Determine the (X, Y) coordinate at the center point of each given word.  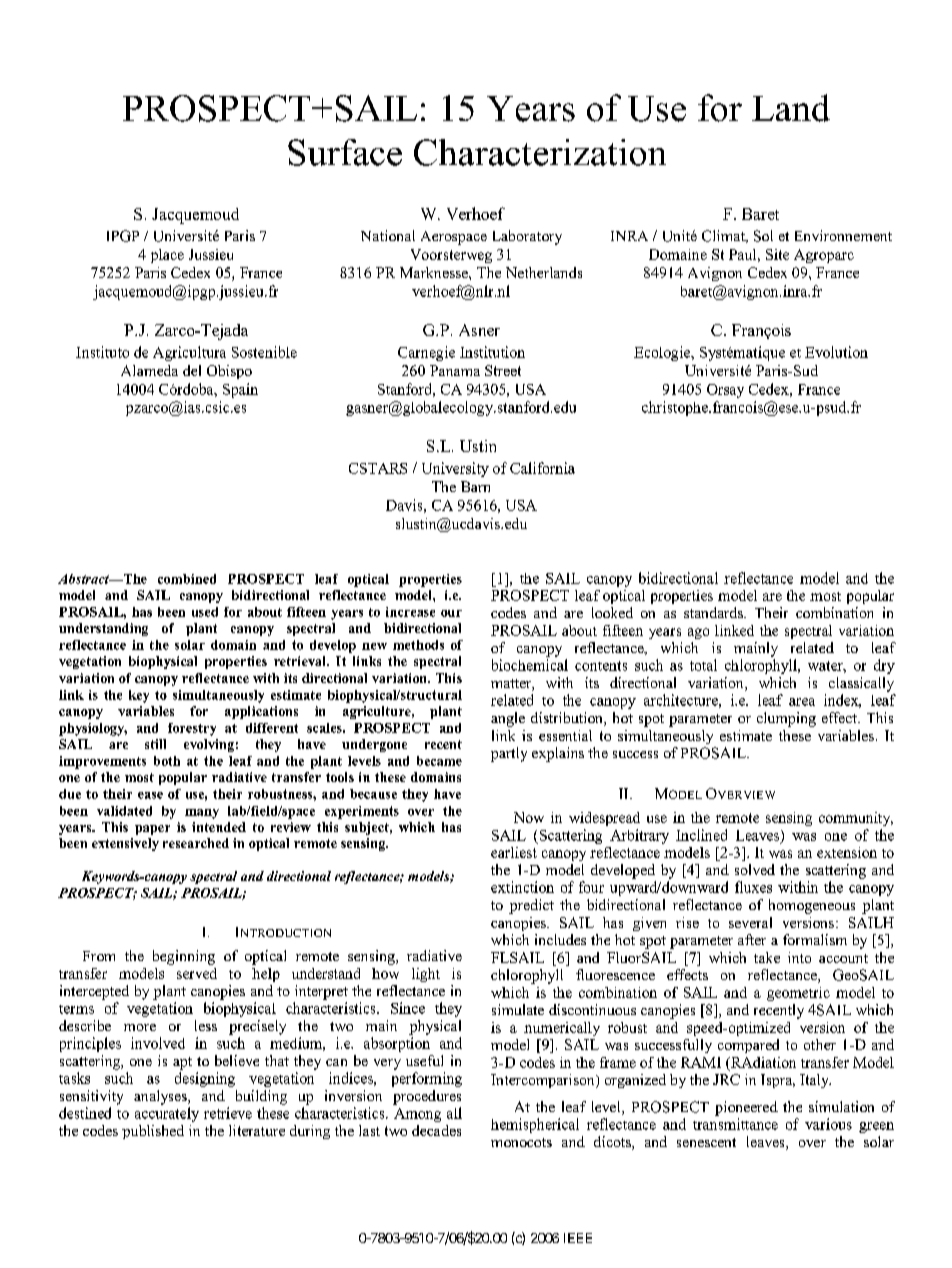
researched (196, 843)
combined (187, 579)
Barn (475, 486)
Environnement (843, 235)
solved (755, 869)
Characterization (540, 152)
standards (714, 612)
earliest (514, 852)
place (167, 256)
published (153, 1132)
